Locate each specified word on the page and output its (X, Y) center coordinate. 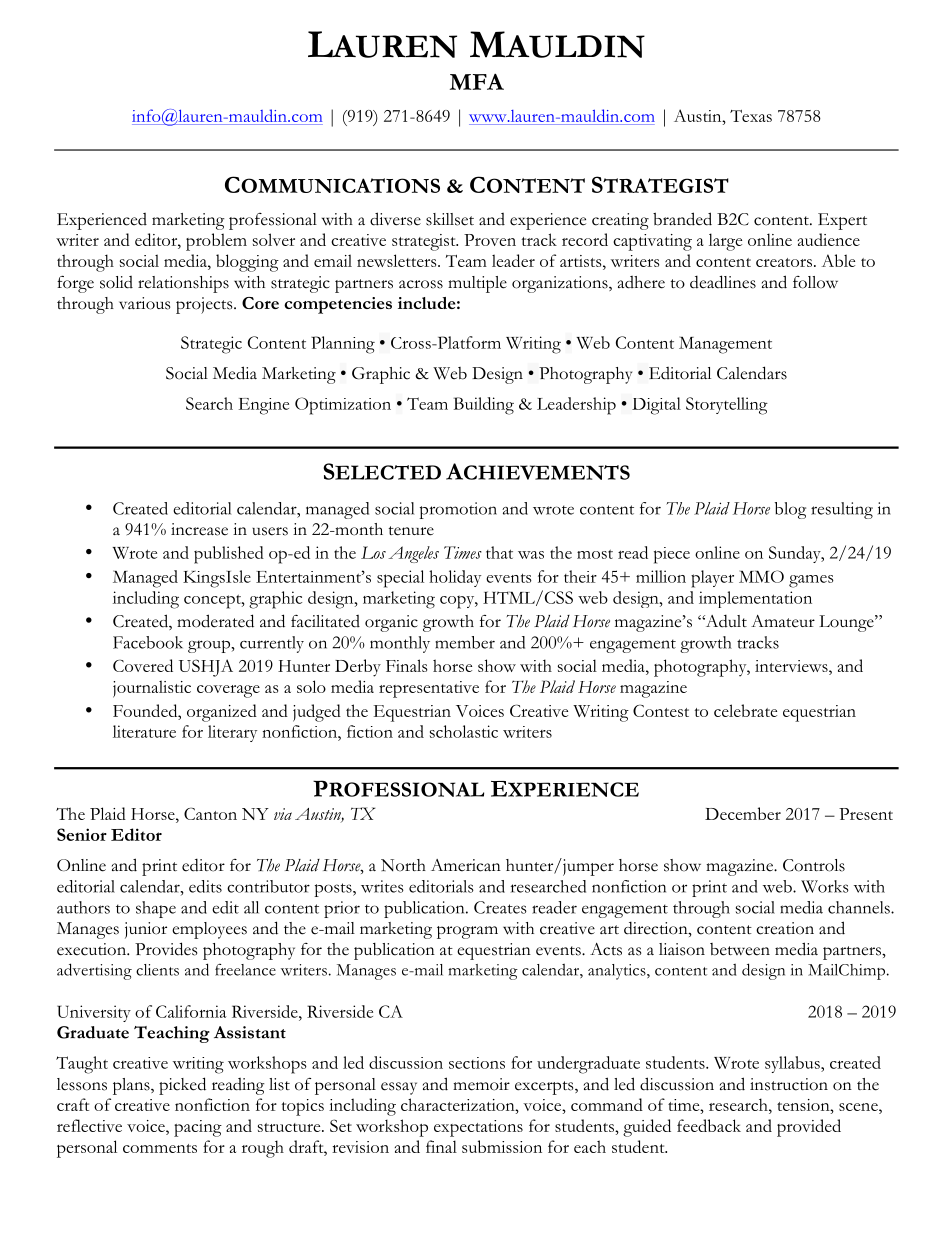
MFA (477, 81)
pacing (198, 1128)
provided (809, 1128)
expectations (478, 1128)
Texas (751, 116)
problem (216, 242)
